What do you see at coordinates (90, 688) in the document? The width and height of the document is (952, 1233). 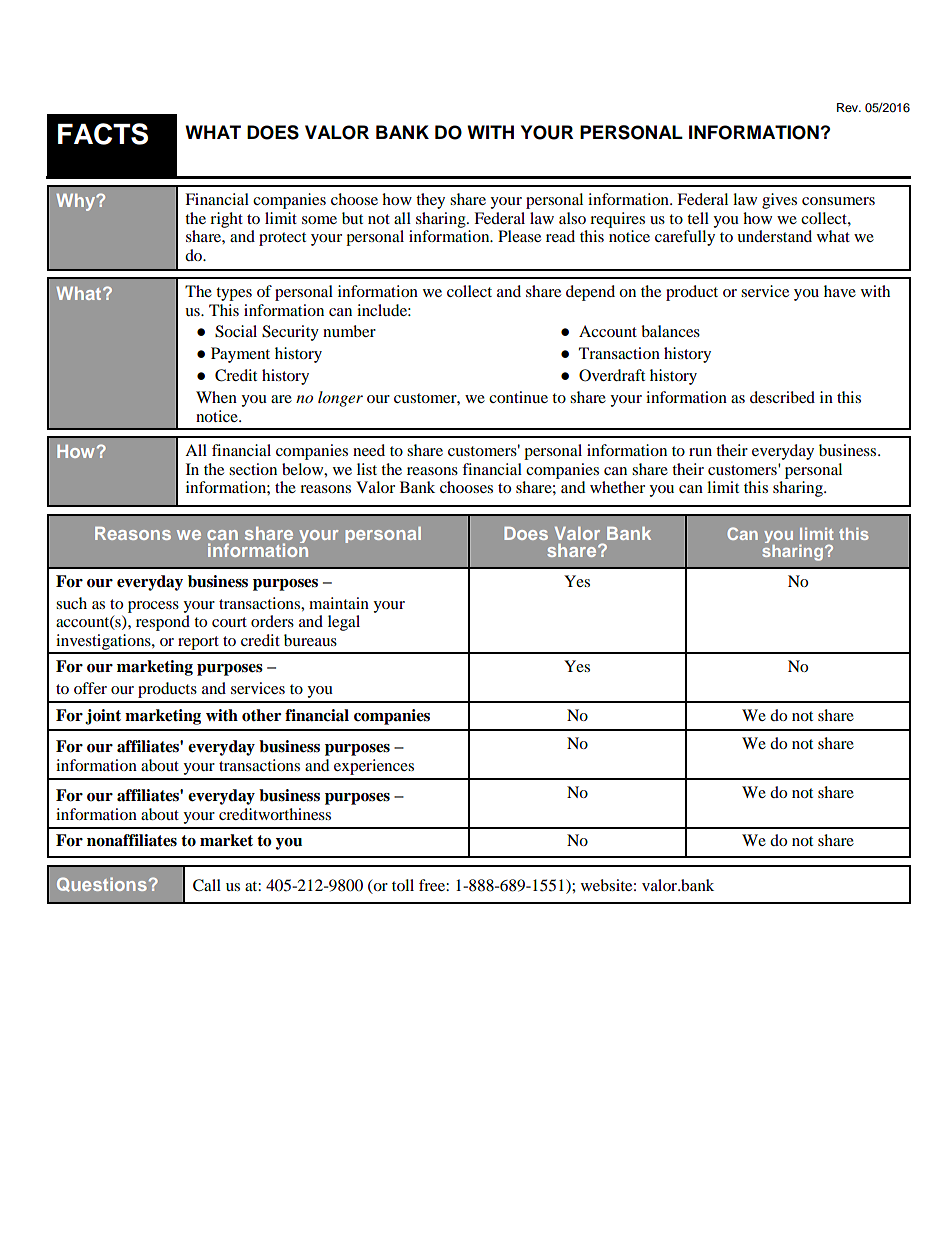 I see `offer` at bounding box center [90, 688].
